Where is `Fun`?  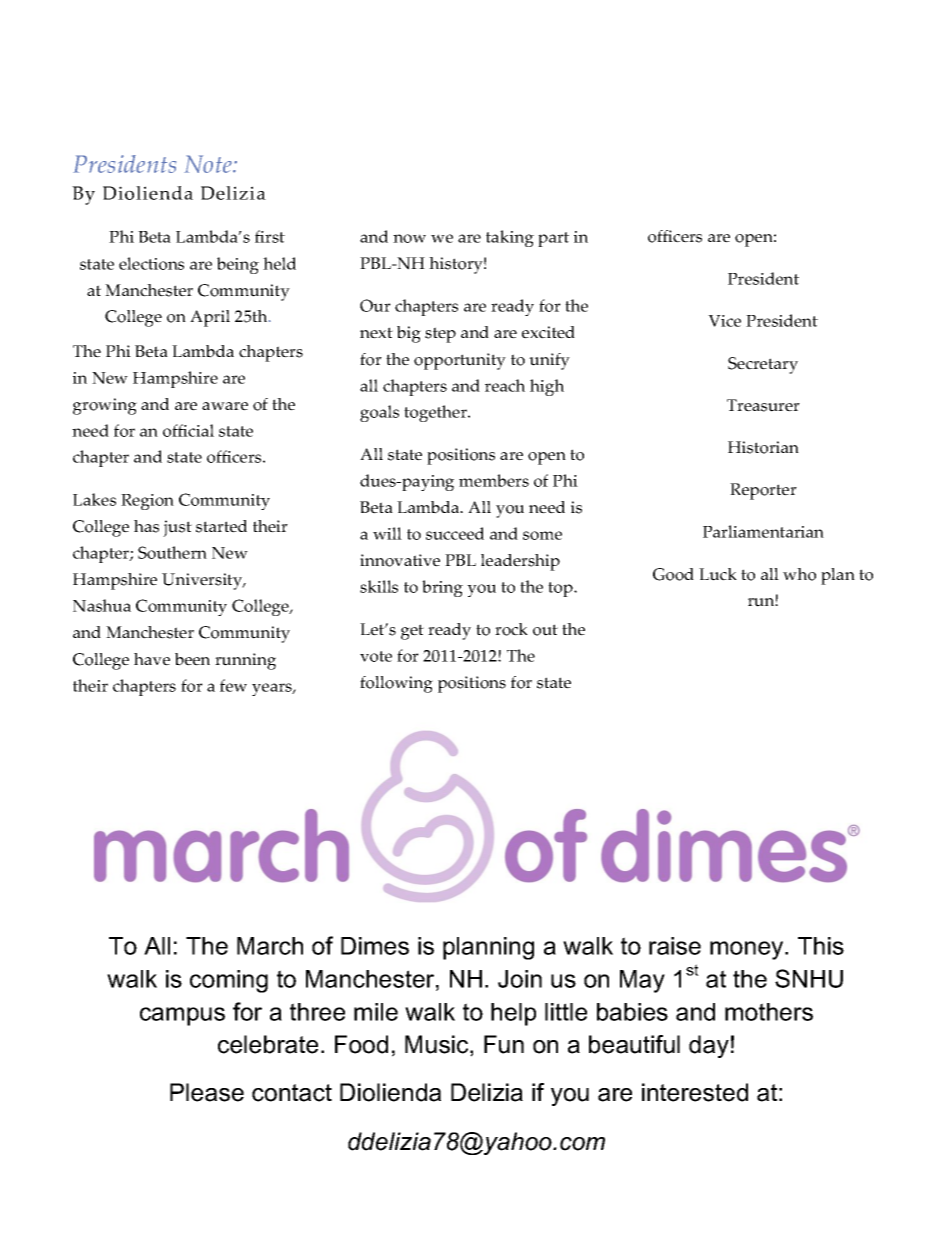 Fun is located at coordinates (504, 1044).
